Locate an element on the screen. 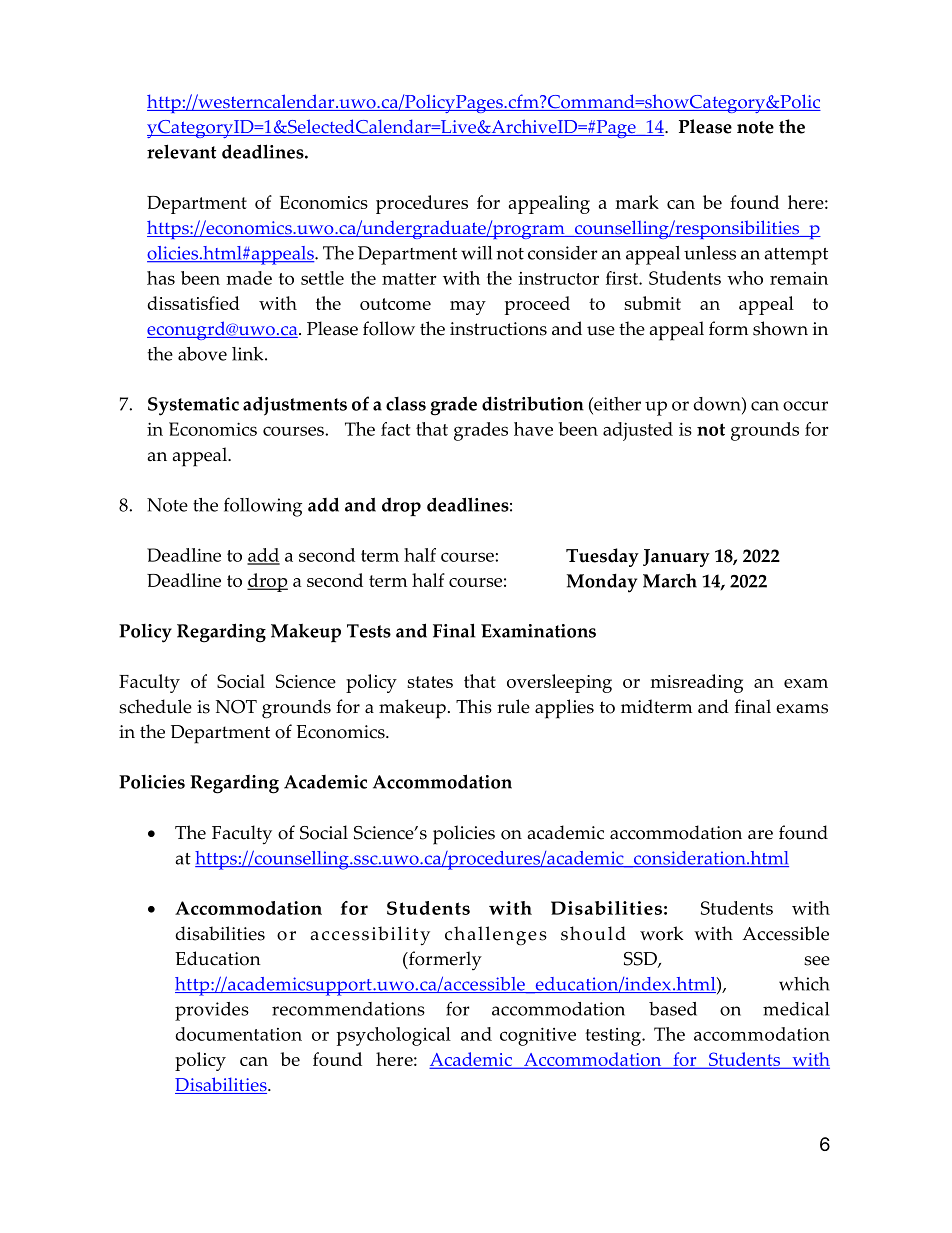  misreading is located at coordinates (697, 683).
